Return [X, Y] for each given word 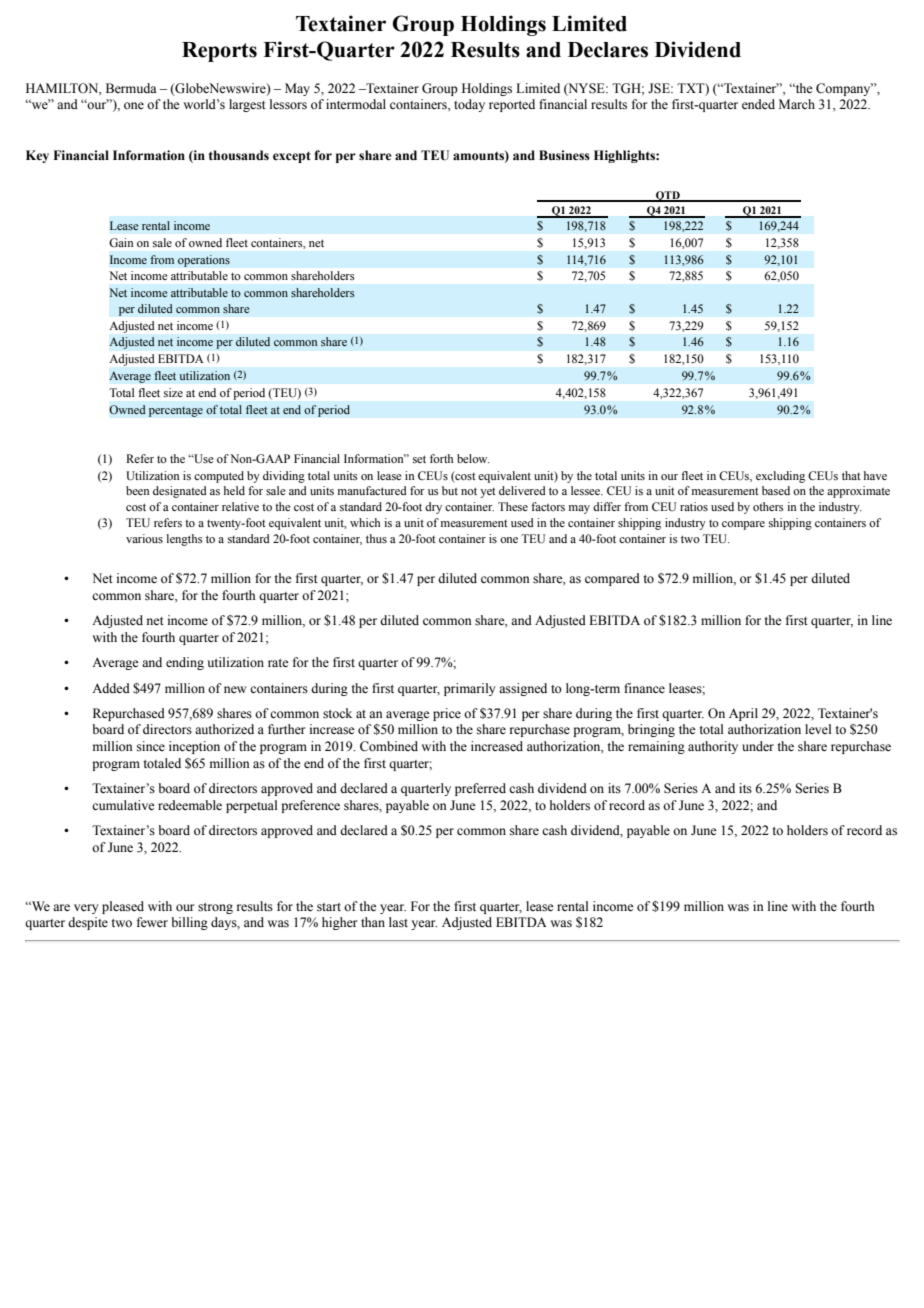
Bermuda [131, 88]
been [138, 490]
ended [758, 104]
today [469, 105]
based [776, 490]
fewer [152, 922]
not [469, 491]
